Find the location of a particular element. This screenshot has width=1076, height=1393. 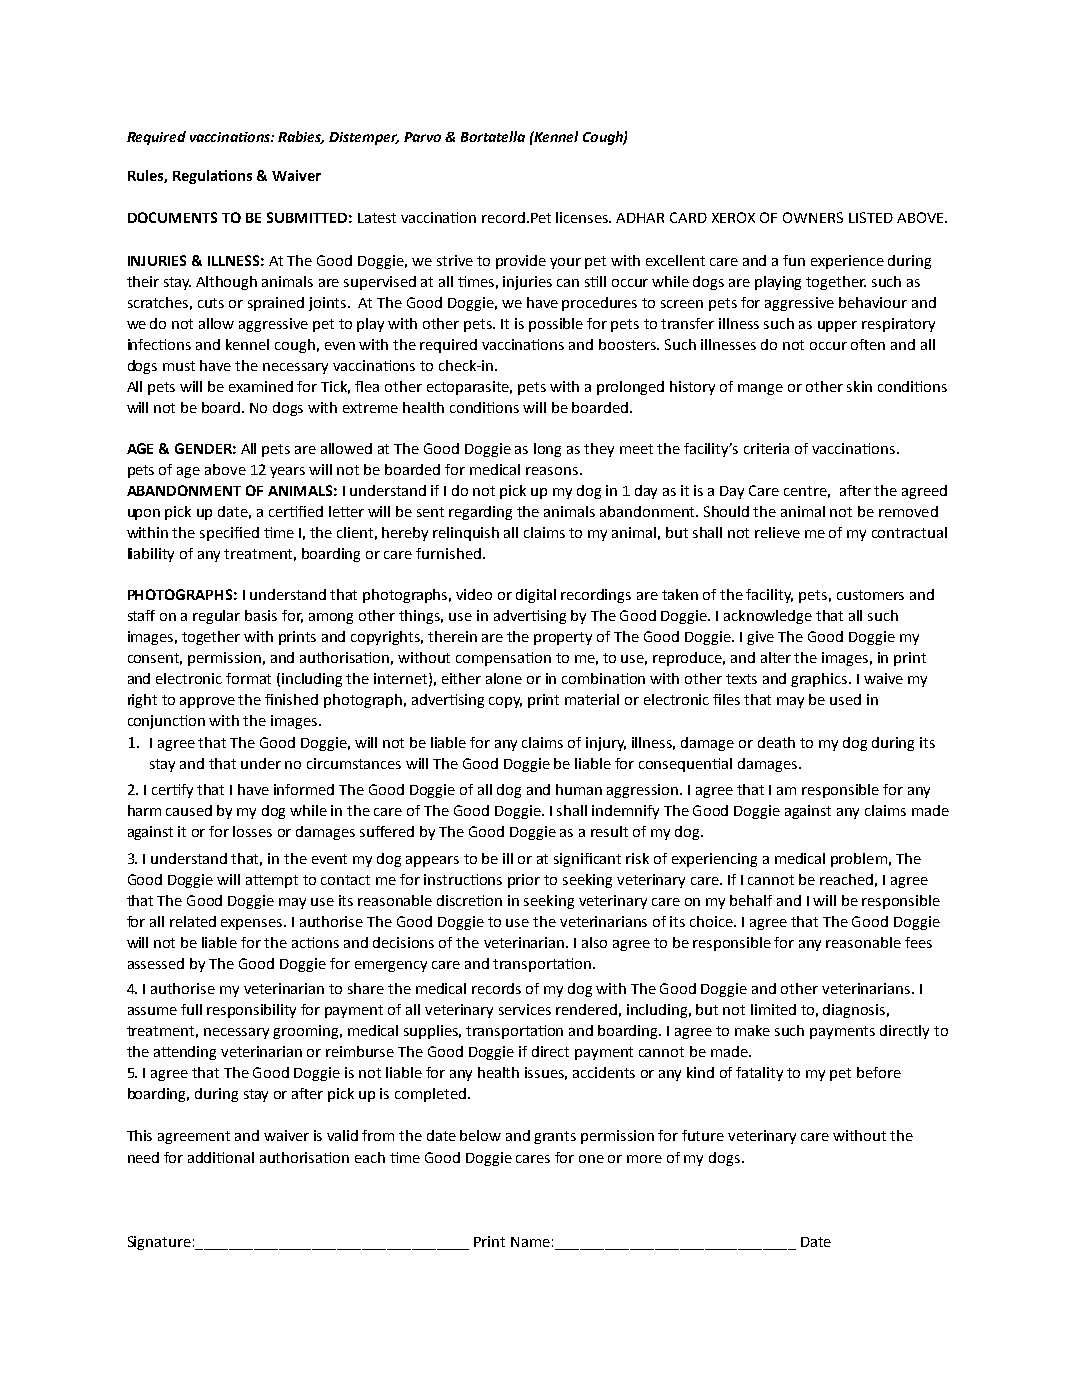

Rabies is located at coordinates (301, 137).
